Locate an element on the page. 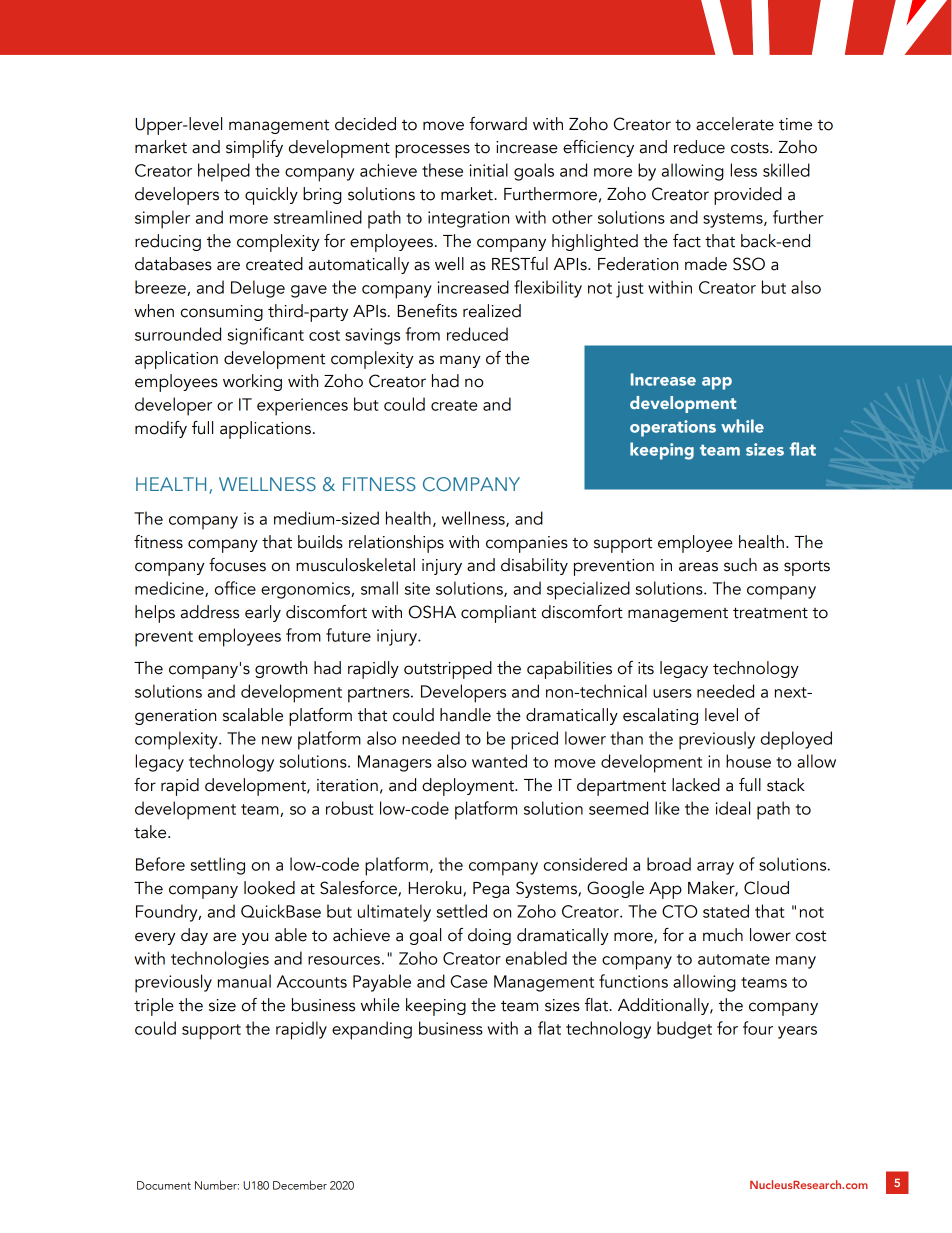 The image size is (952, 1233). less is located at coordinates (744, 170).
